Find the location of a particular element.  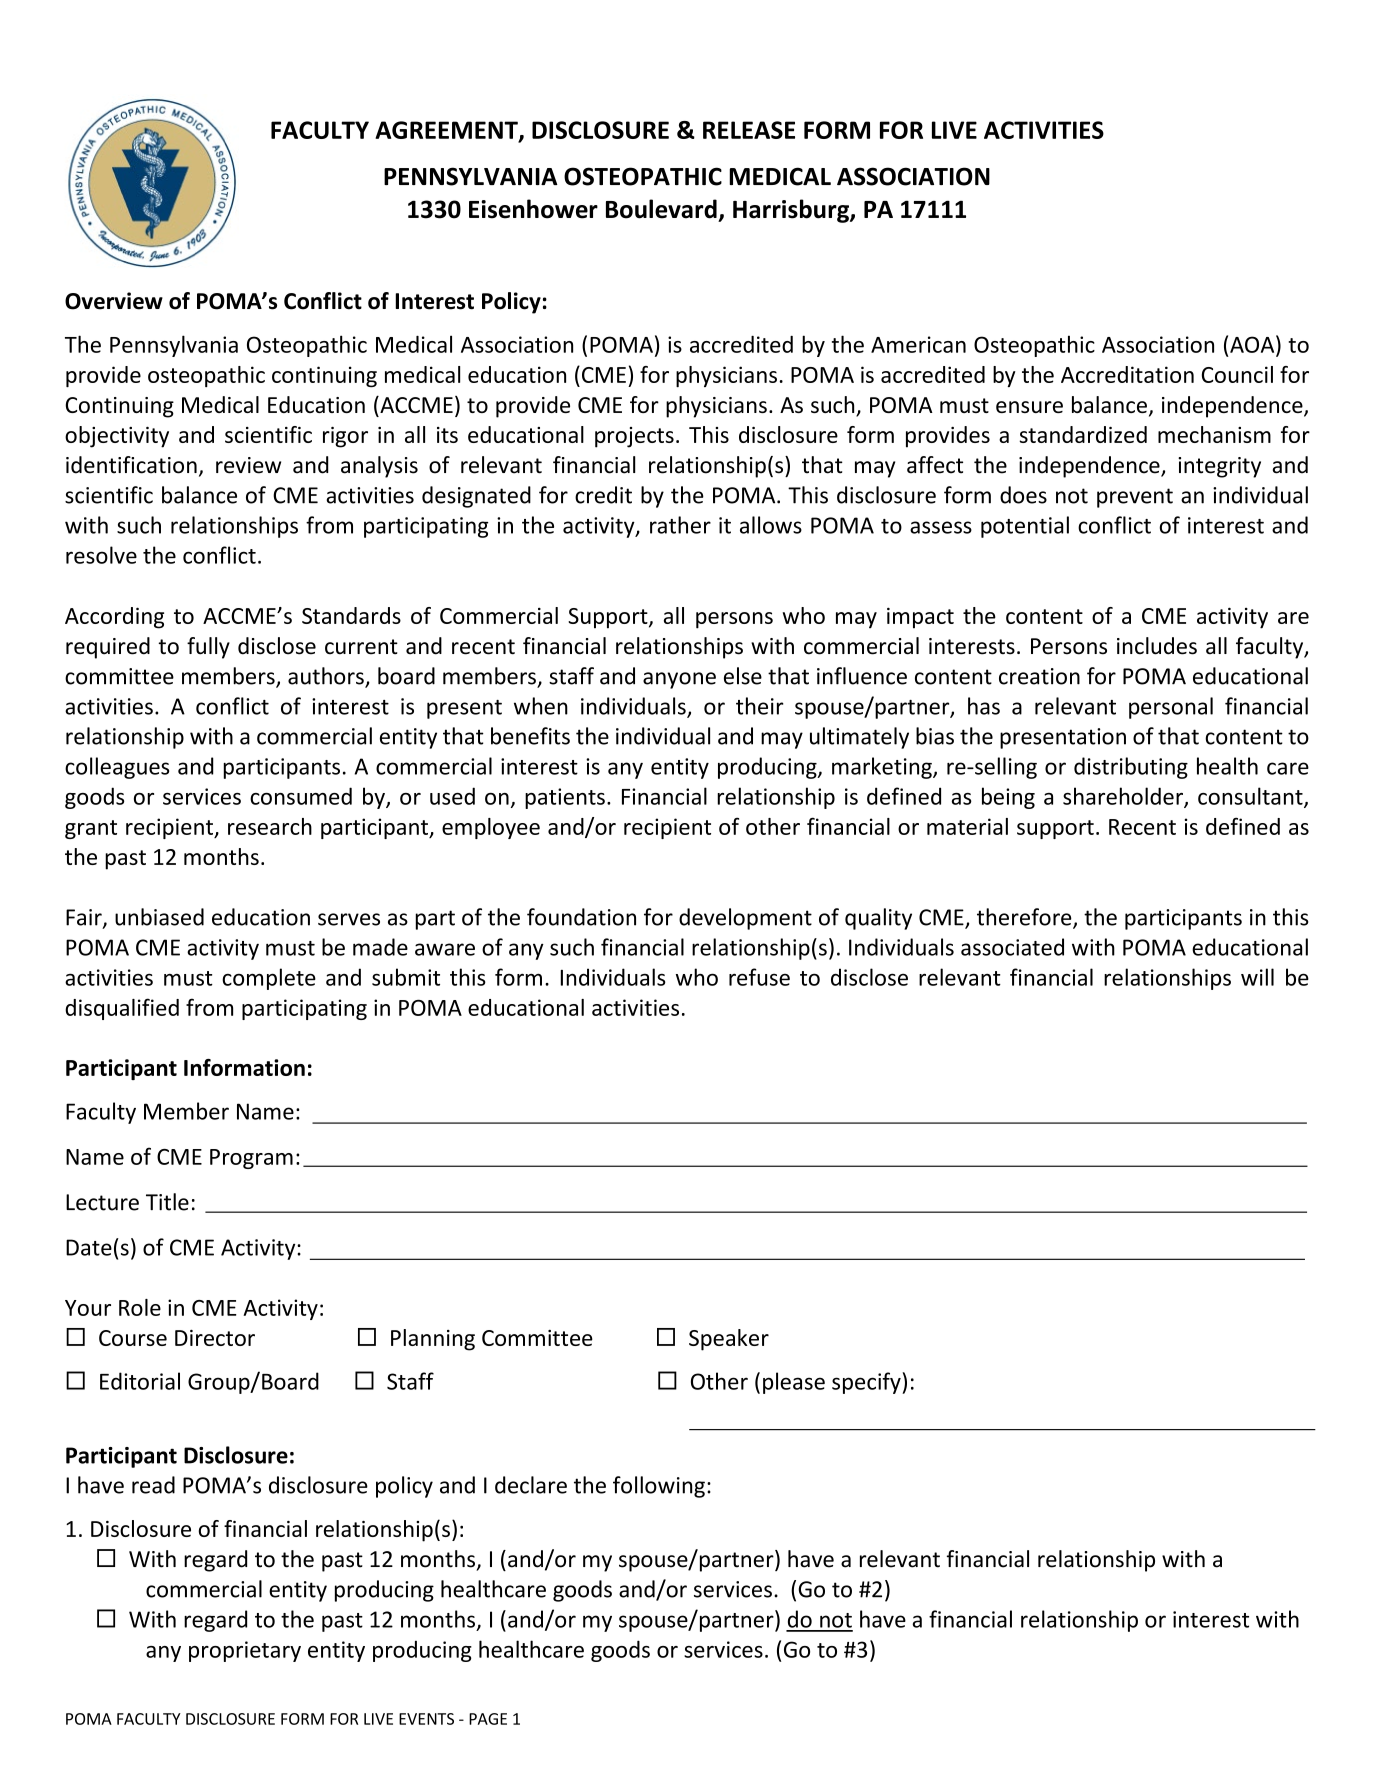

Program is located at coordinates (251, 1159).
